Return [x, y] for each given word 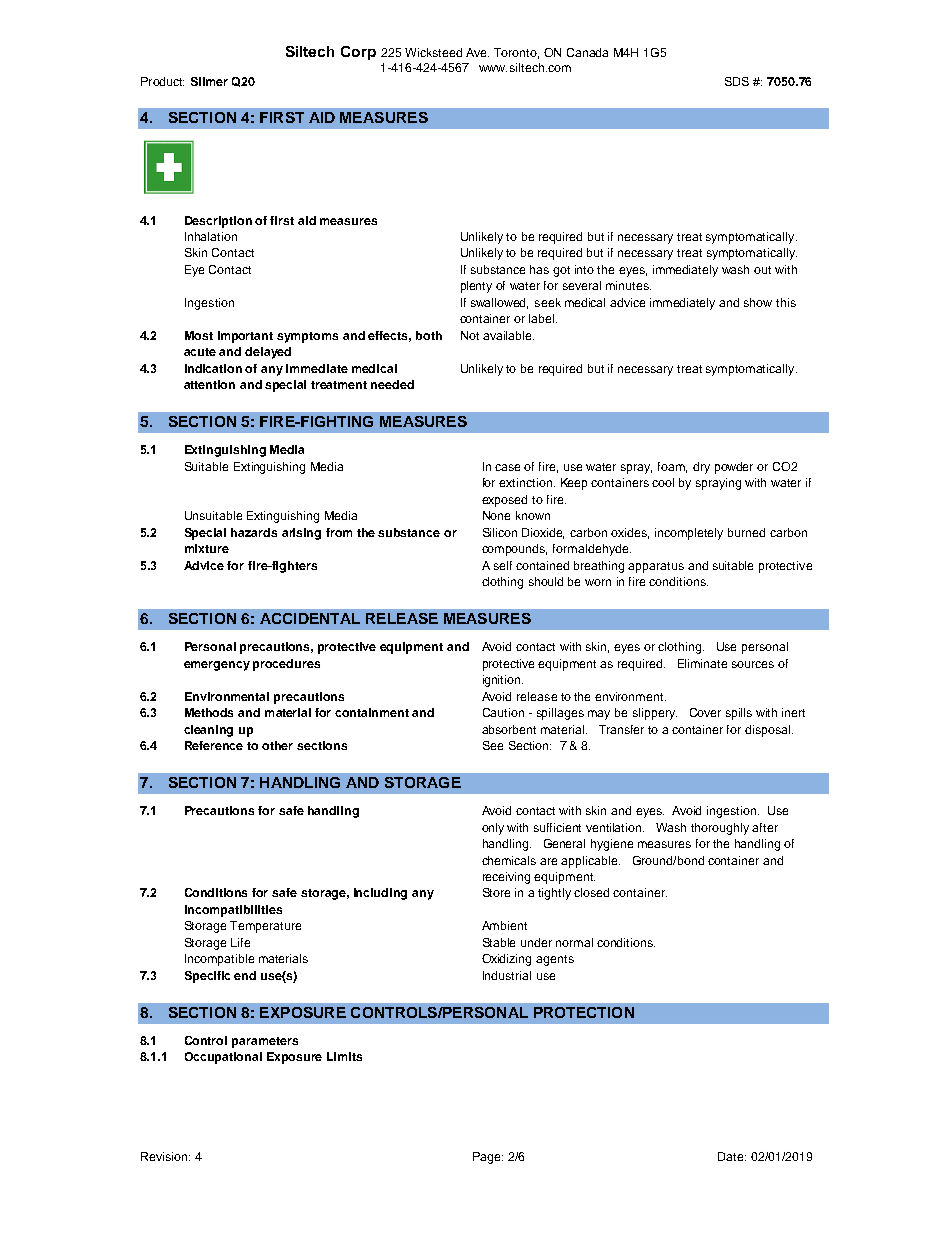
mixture [207, 548]
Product [162, 81]
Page [488, 1158]
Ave [477, 52]
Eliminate [702, 663]
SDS [737, 81]
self [503, 565]
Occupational [223, 1058]
